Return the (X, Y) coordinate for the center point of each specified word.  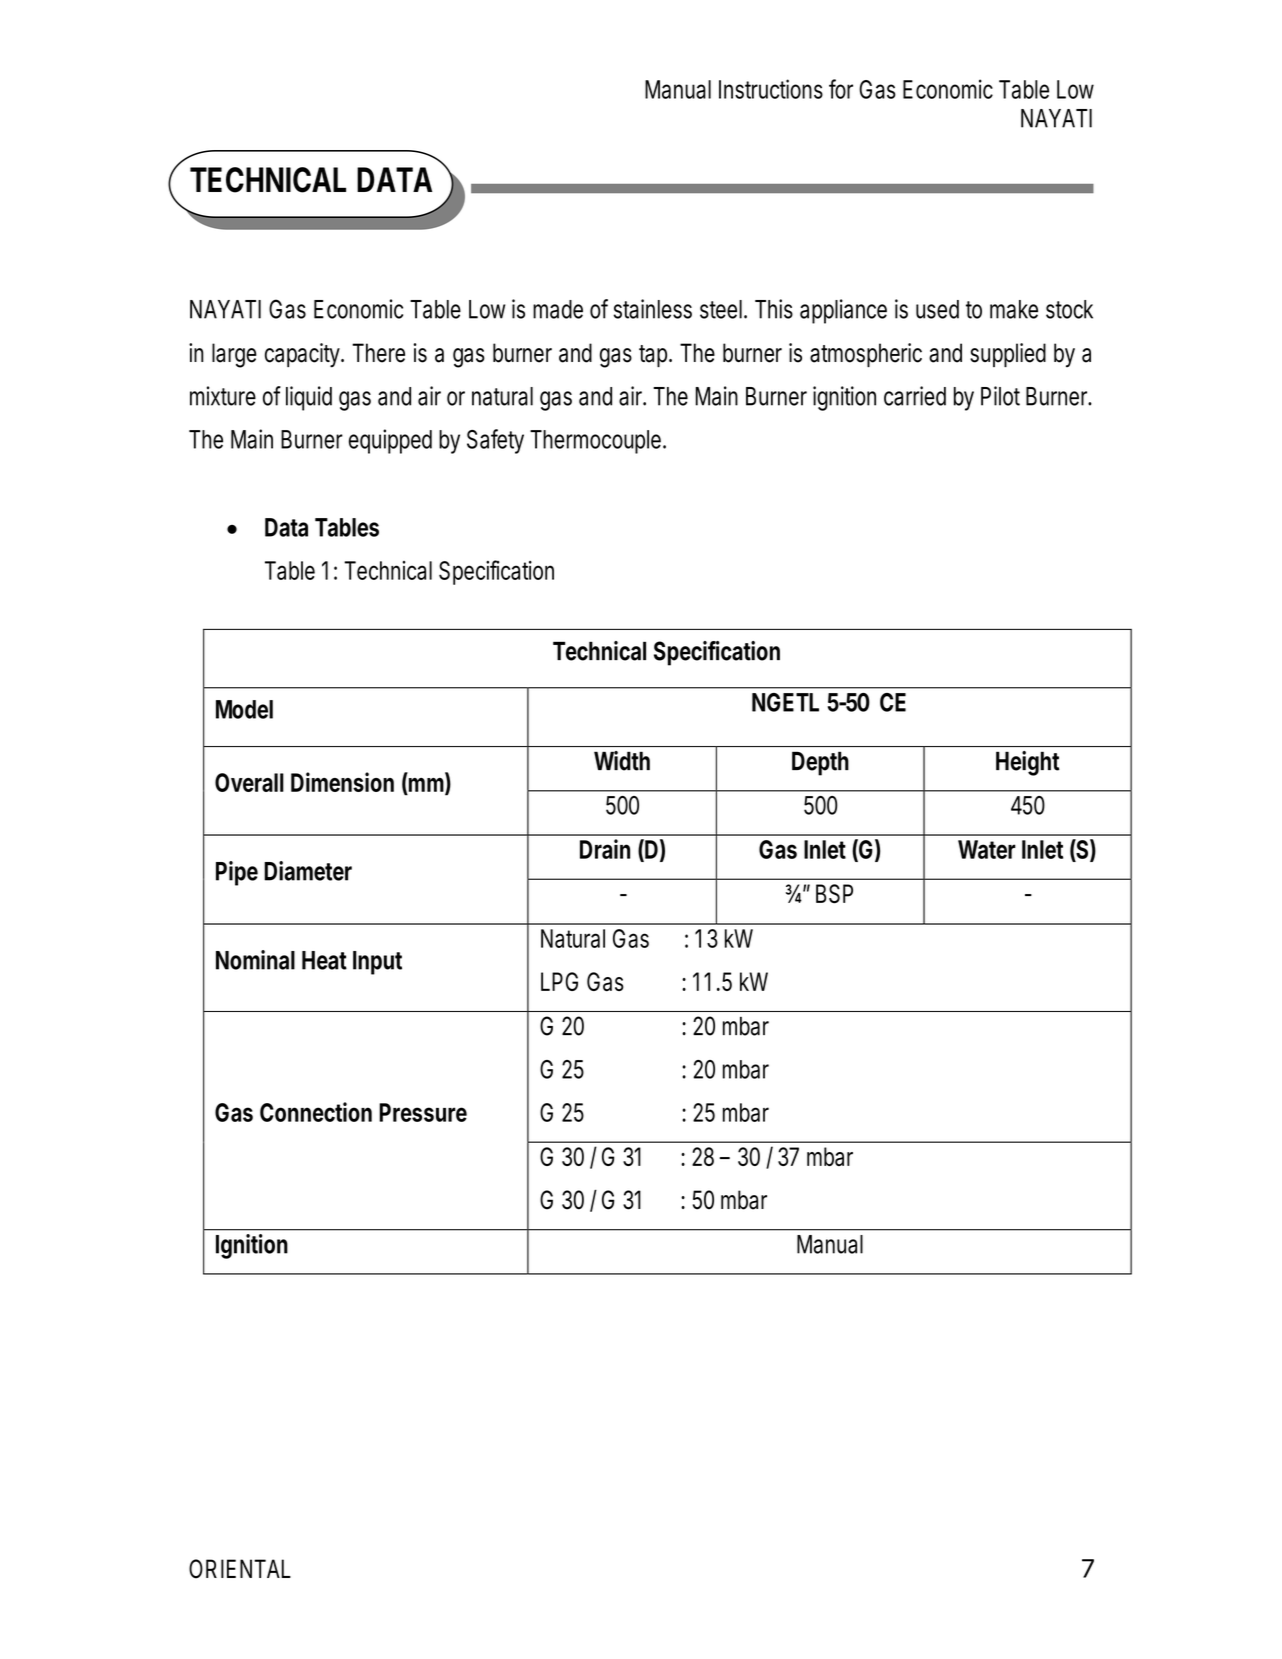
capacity (304, 355)
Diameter (308, 871)
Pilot (1000, 396)
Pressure (423, 1112)
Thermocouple (597, 442)
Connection (316, 1112)
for (841, 89)
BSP (834, 894)
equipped (390, 441)
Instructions (771, 89)
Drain (605, 849)
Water (987, 849)
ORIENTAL (240, 1569)
